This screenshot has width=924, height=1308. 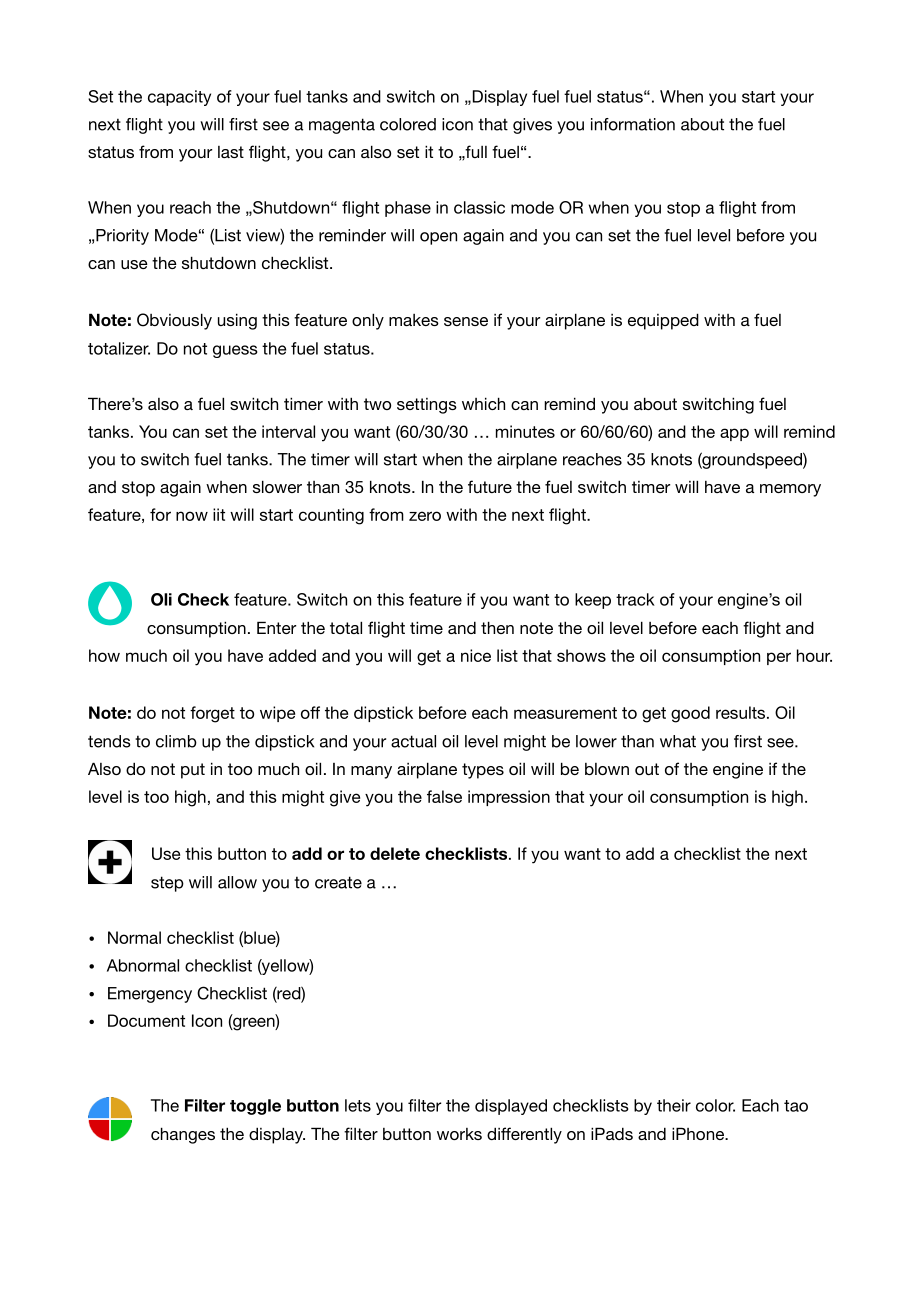 I want to click on future, so click(x=490, y=486).
